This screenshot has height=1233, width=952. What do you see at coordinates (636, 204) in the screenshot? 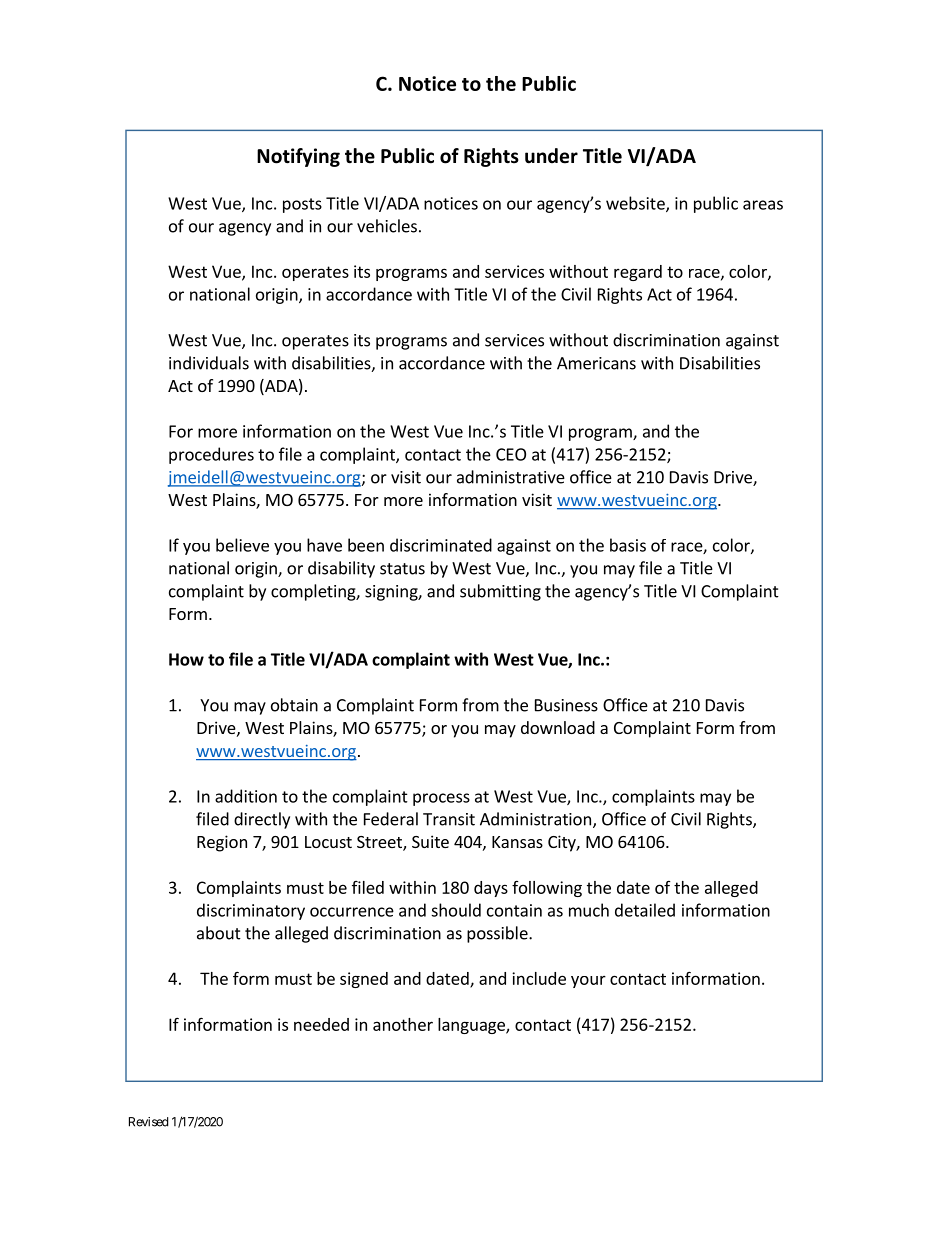
I see `website` at bounding box center [636, 204].
